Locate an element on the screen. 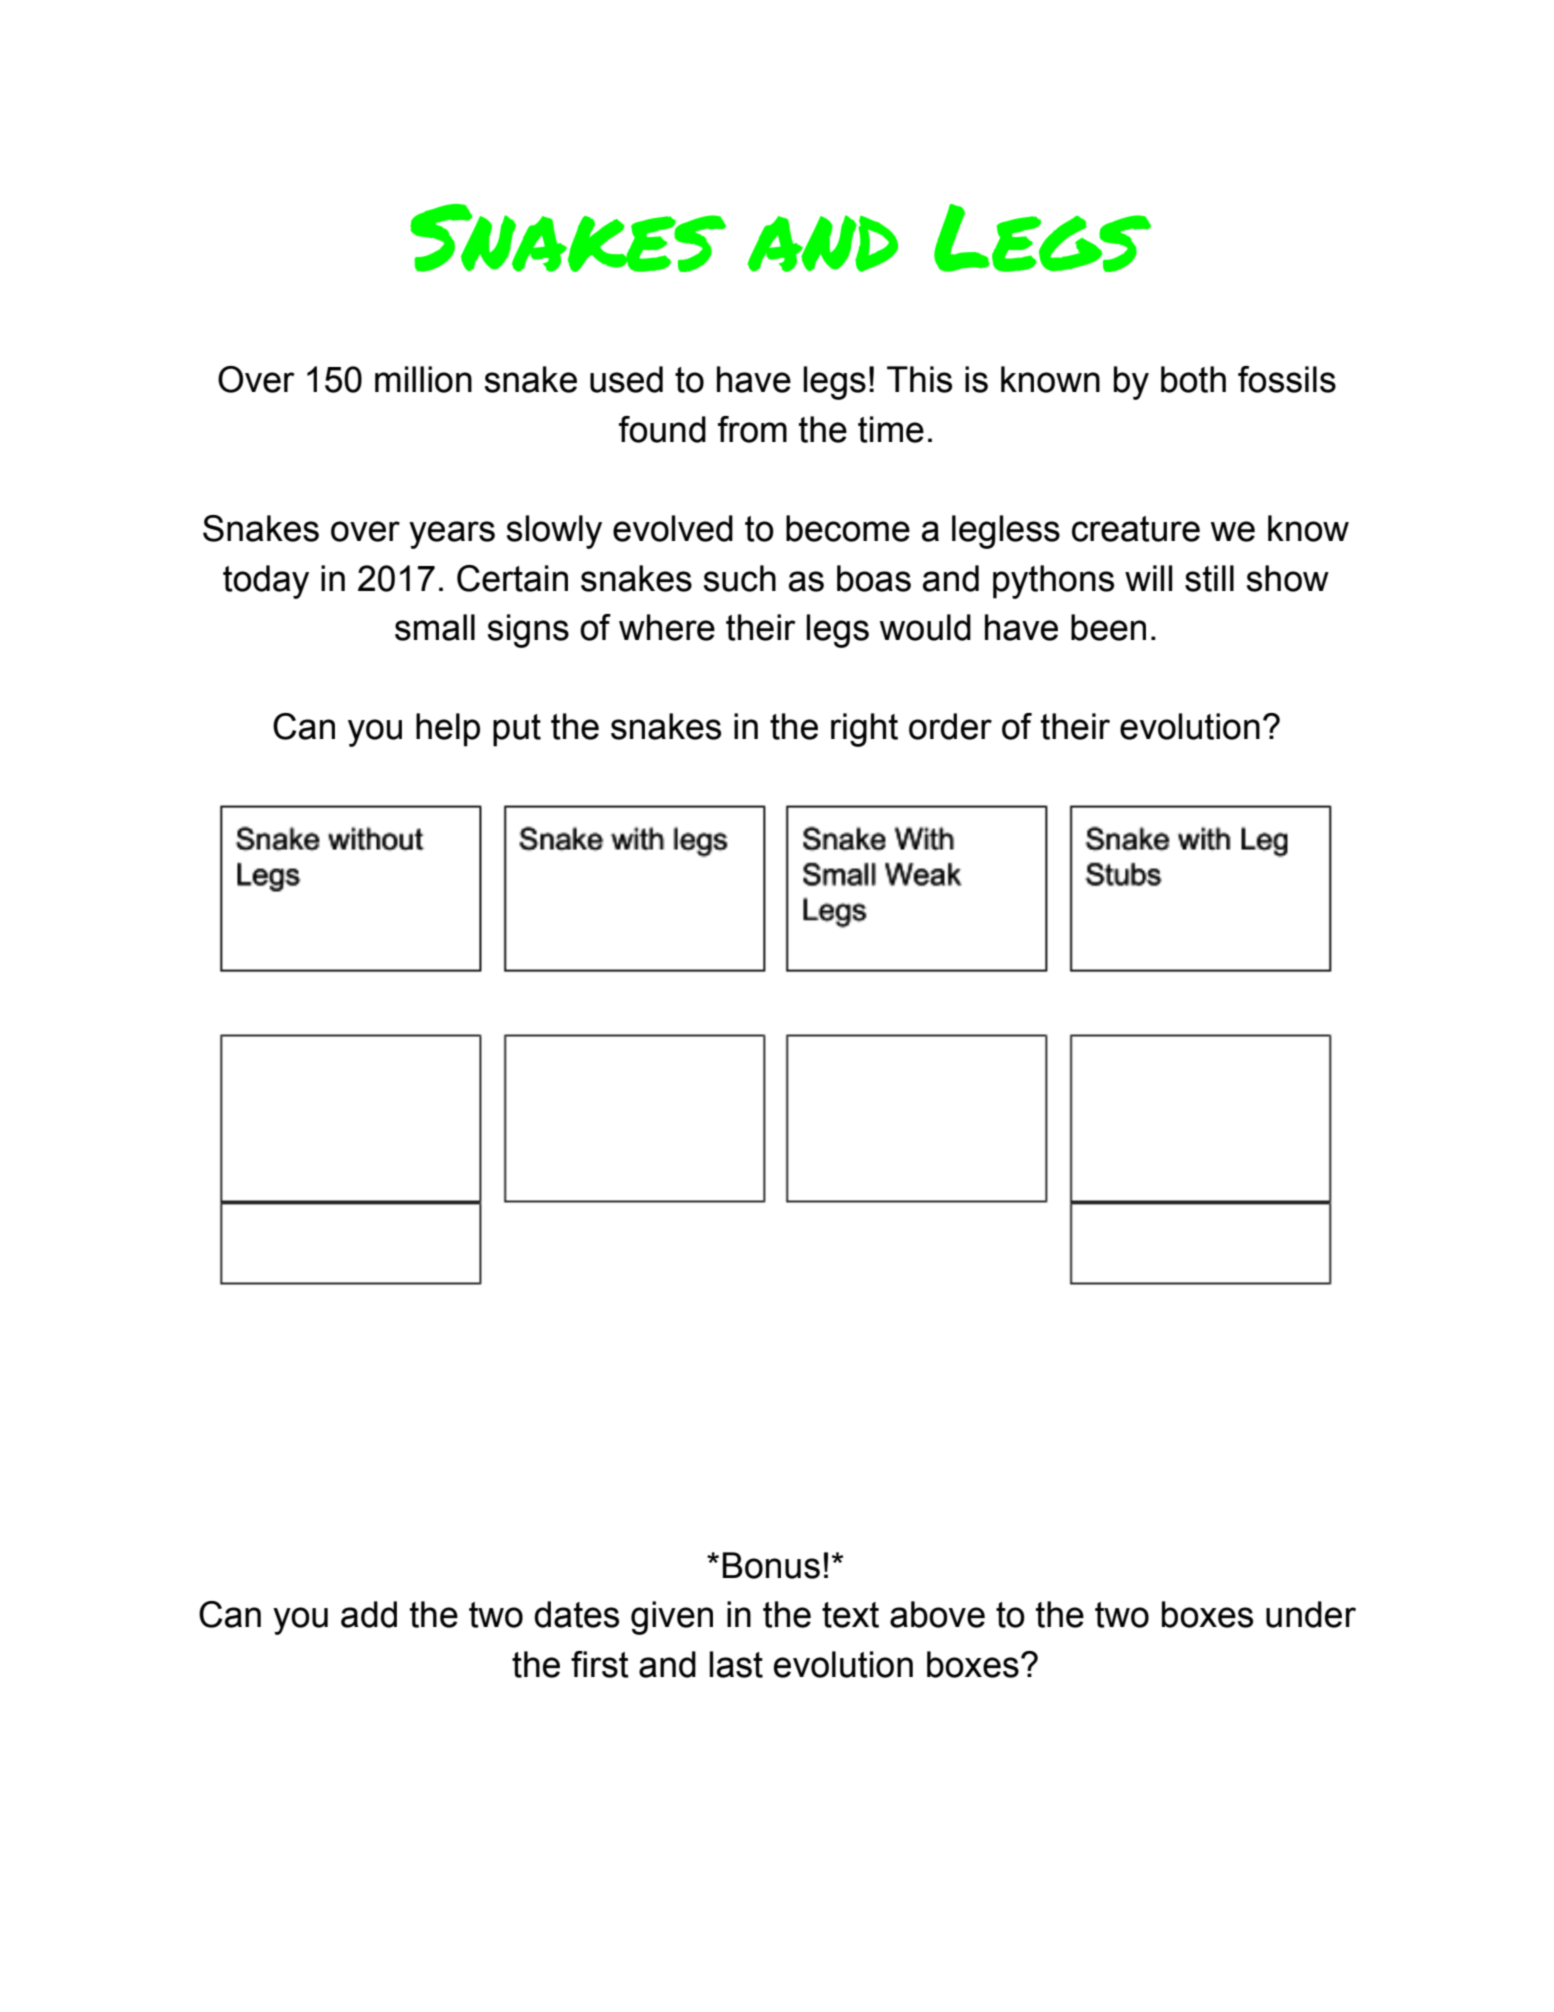  right is located at coordinates (864, 730).
